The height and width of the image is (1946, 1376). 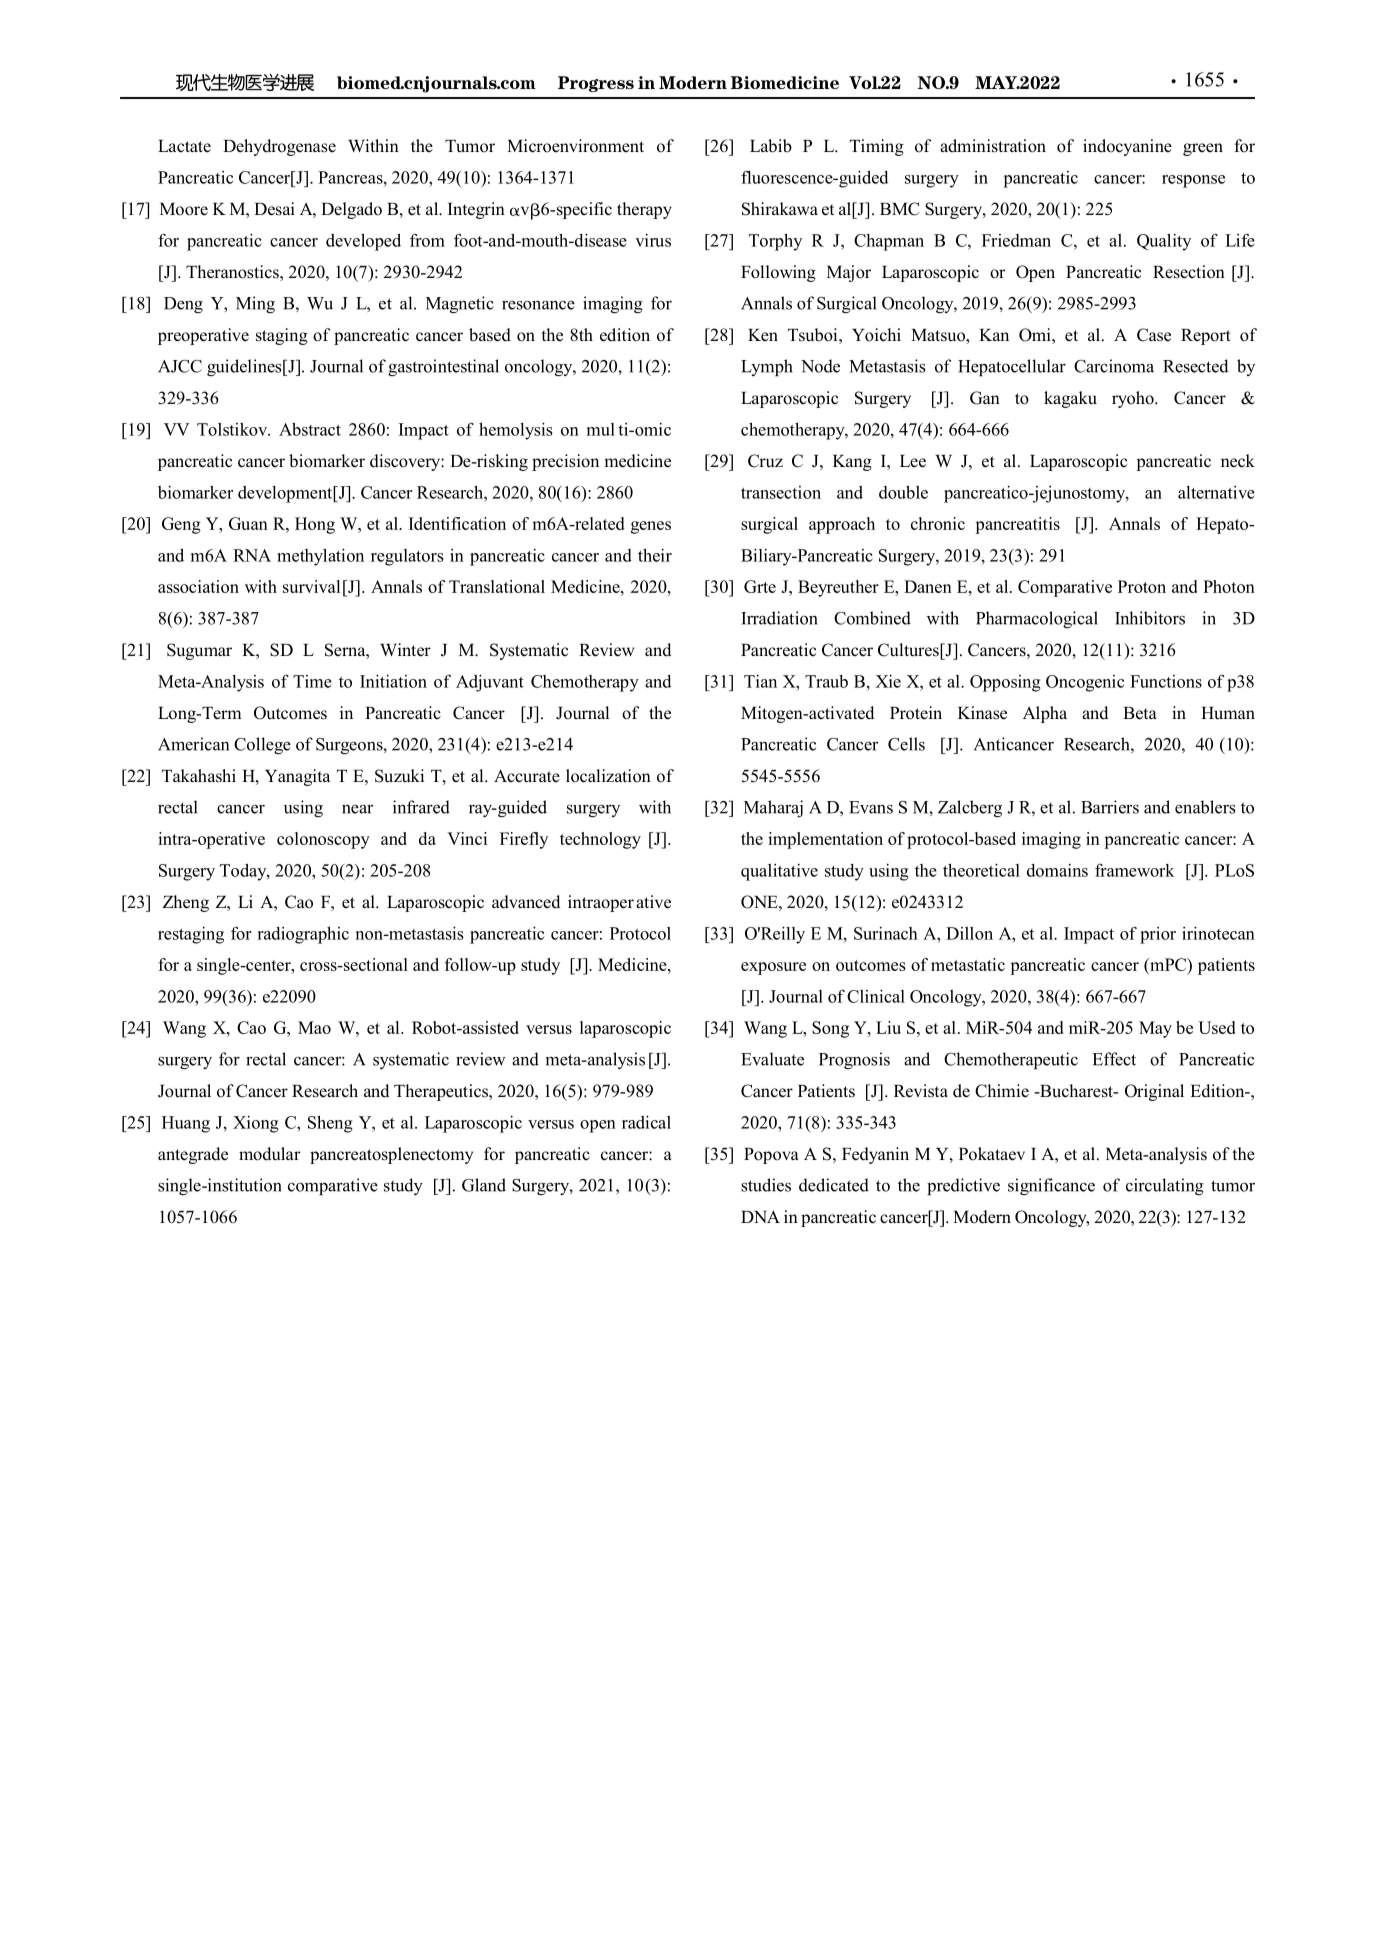 What do you see at coordinates (279, 147) in the image?
I see `Dehydrogenase` at bounding box center [279, 147].
